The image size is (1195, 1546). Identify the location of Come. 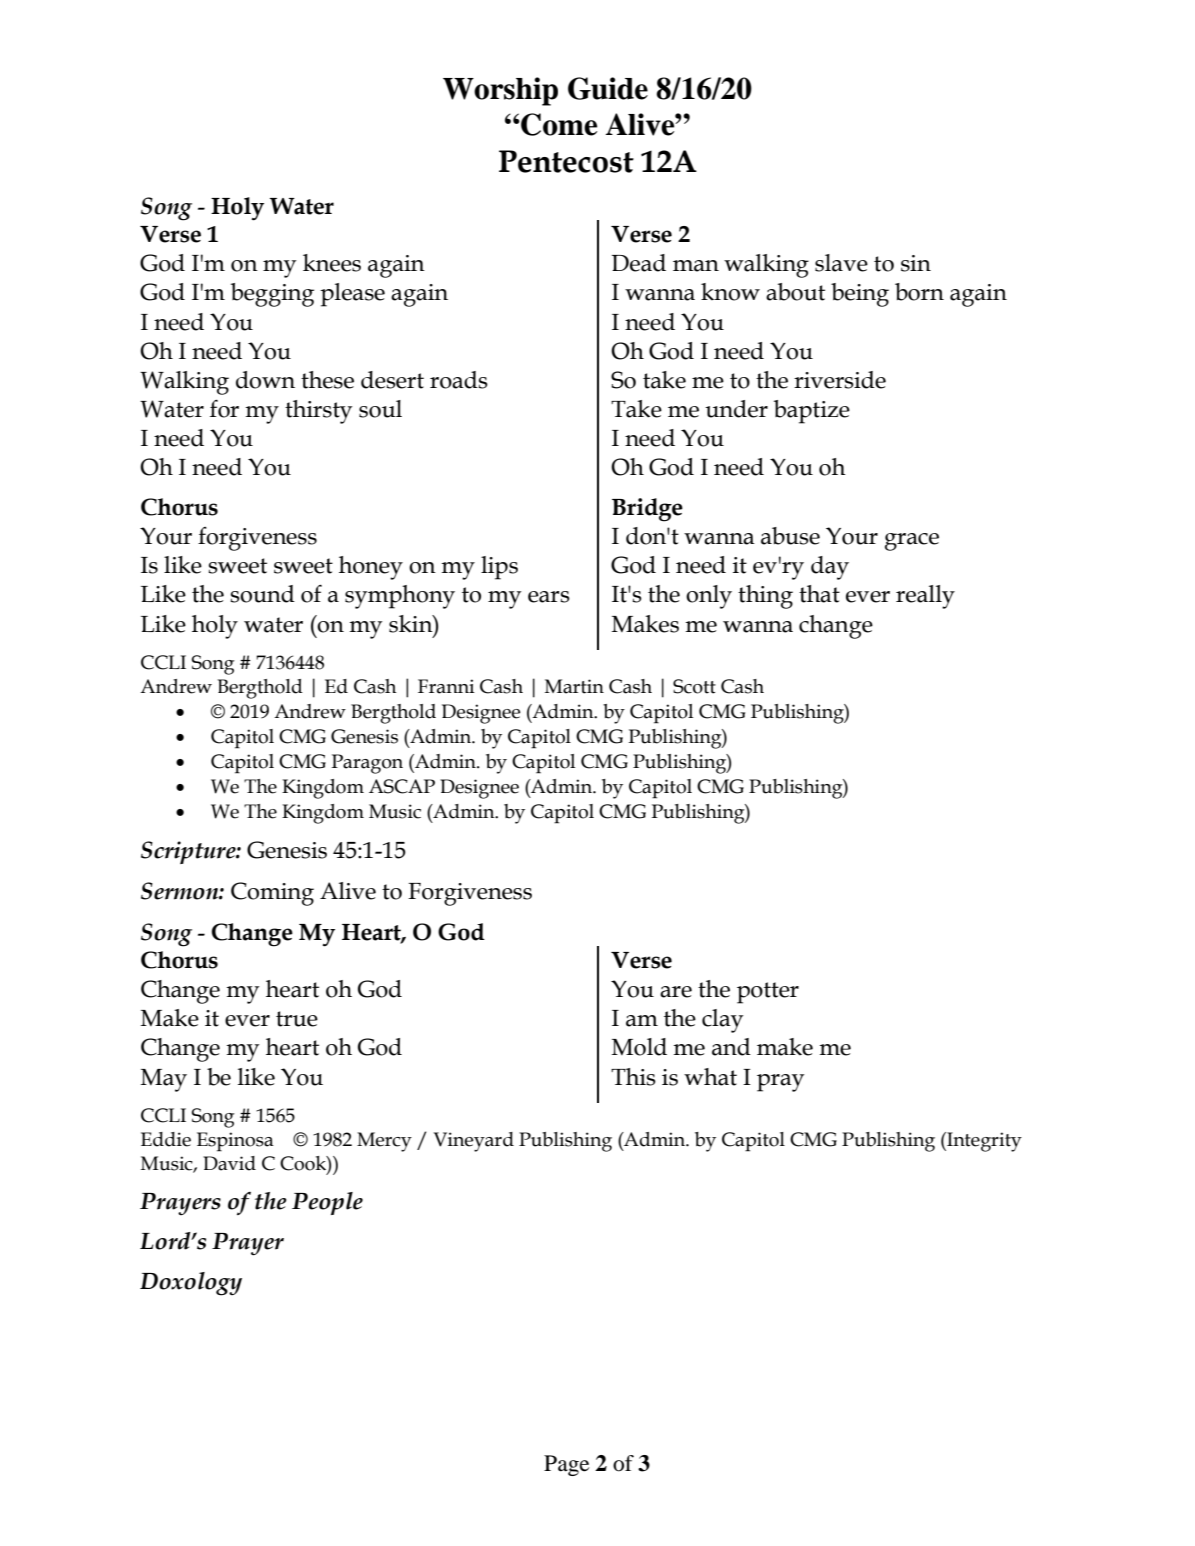
(558, 124).
